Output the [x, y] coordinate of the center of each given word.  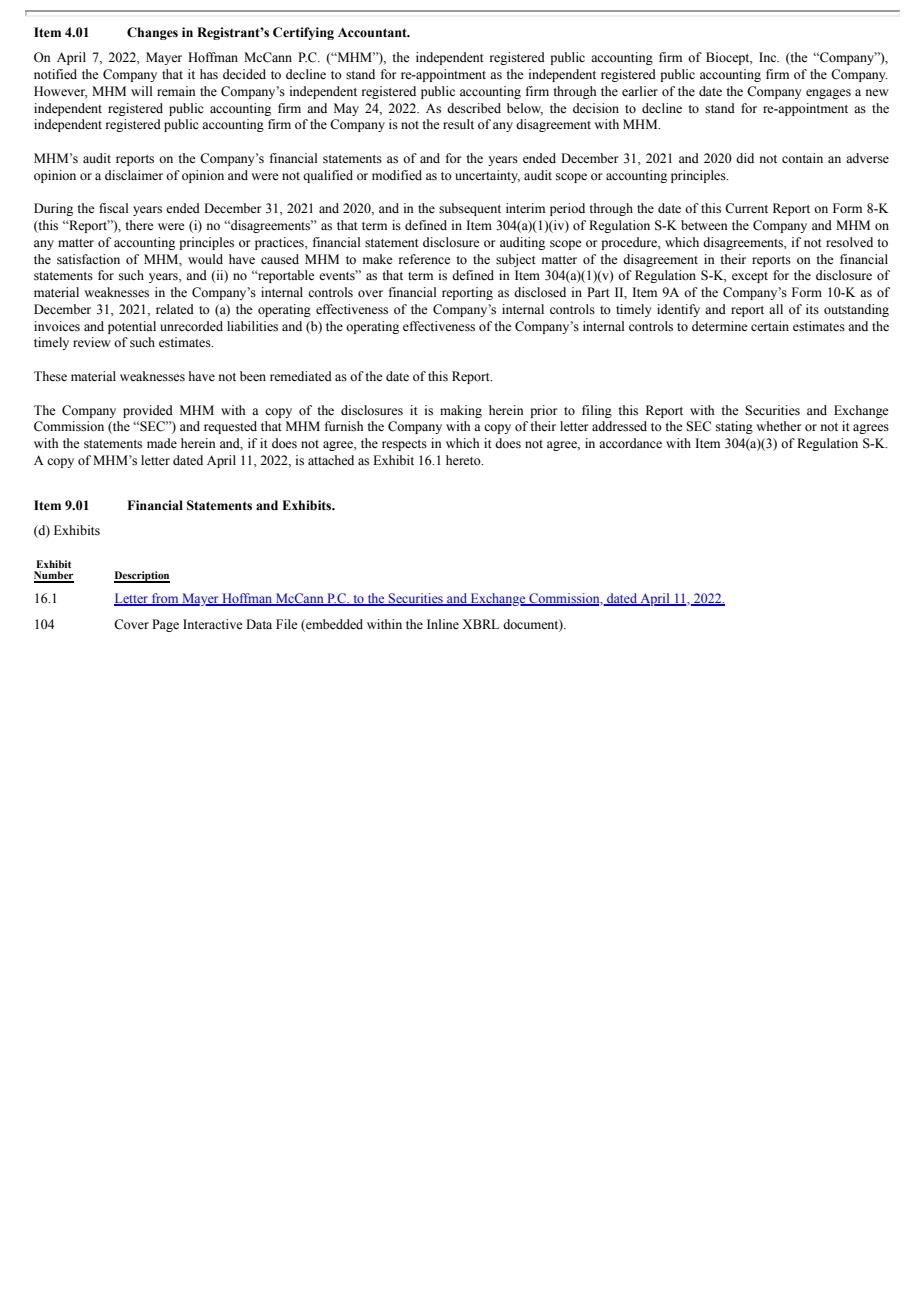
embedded [333, 624]
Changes [152, 33]
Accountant [373, 32]
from [165, 599]
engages [828, 94]
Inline [443, 624]
